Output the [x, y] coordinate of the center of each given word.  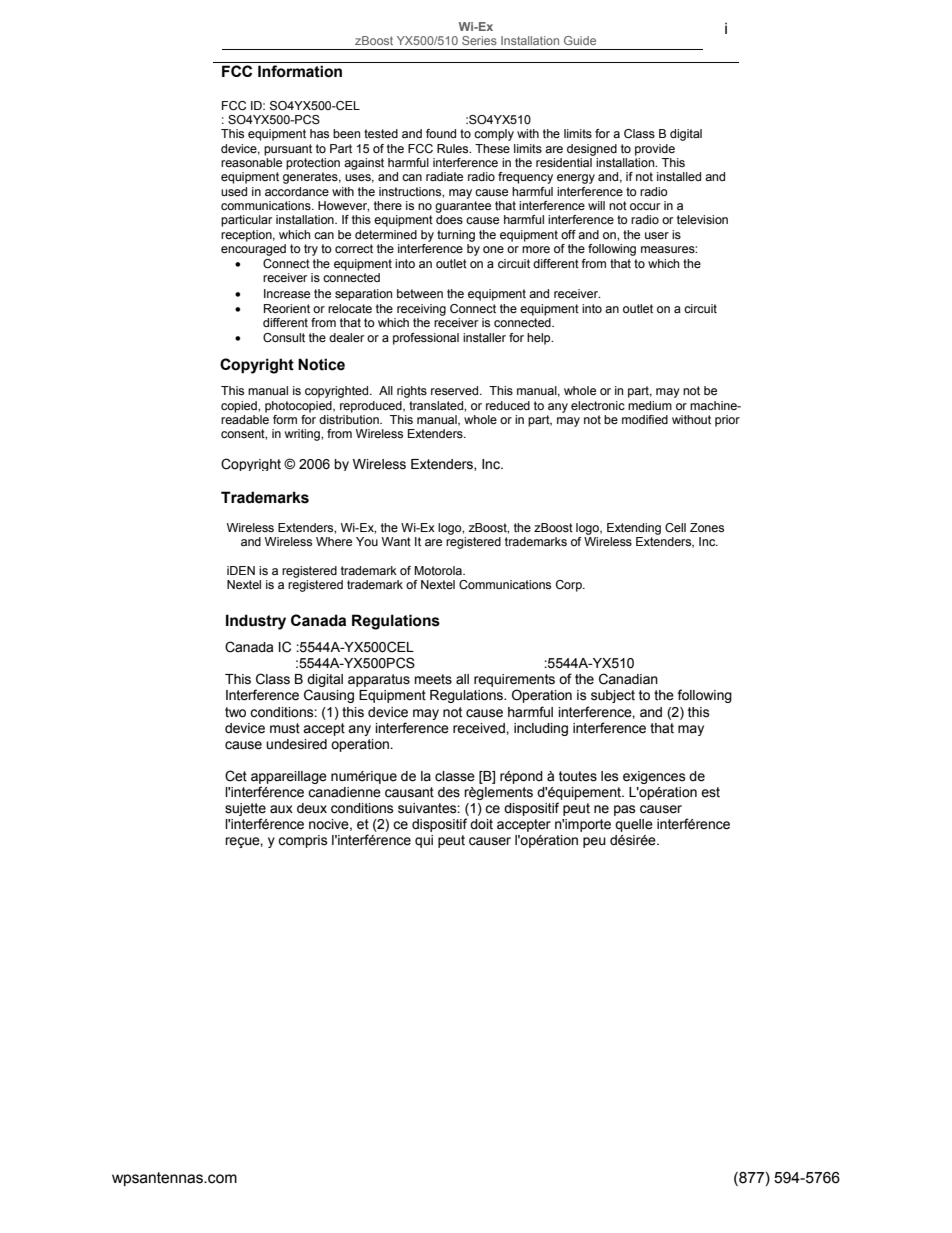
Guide [580, 40]
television [702, 219]
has [319, 133]
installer [484, 337]
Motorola [439, 570]
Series [479, 40]
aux [281, 809]
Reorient [287, 308]
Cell [675, 527]
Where [334, 541]
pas [625, 810]
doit [481, 824]
